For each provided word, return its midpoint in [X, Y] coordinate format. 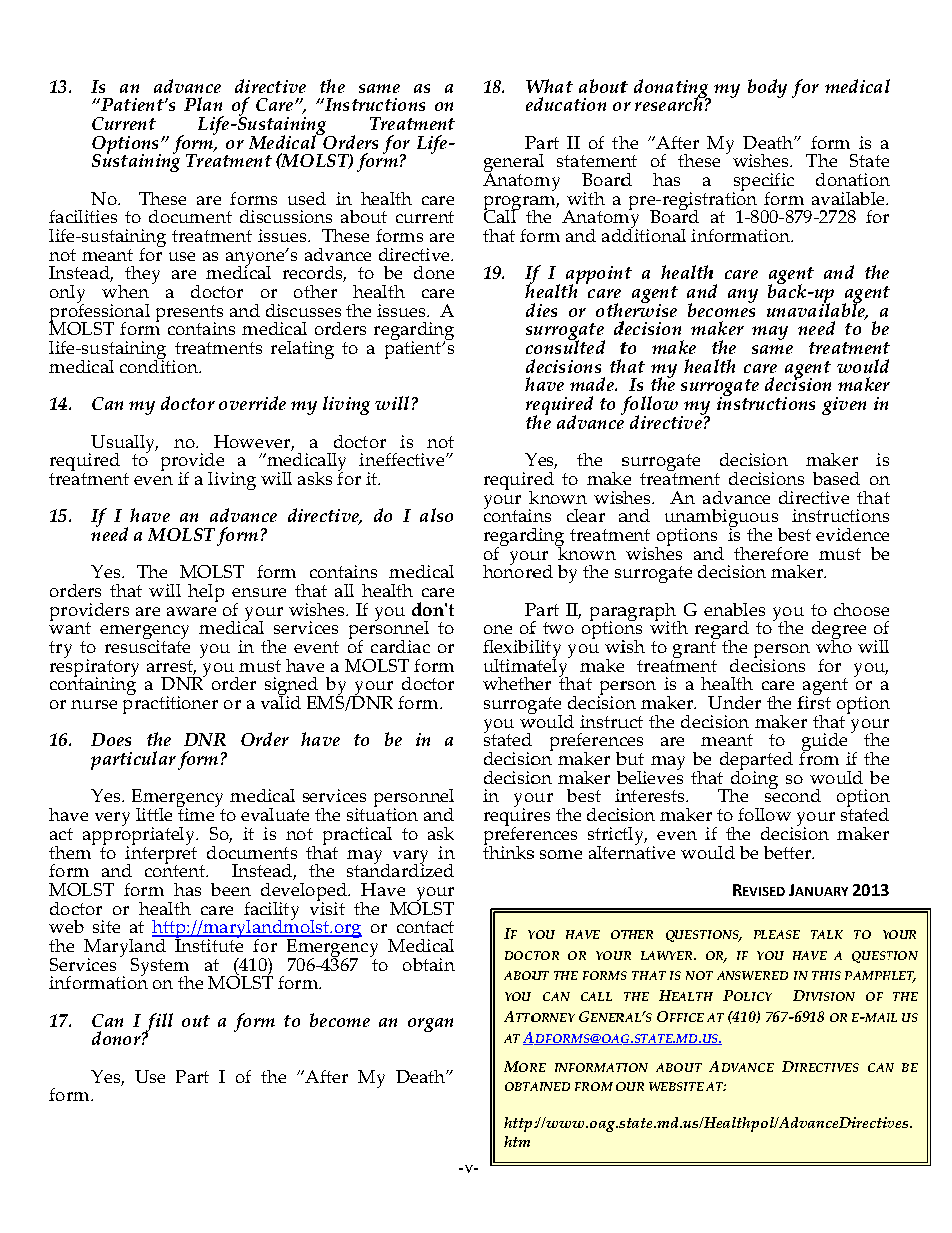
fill [158, 1023]
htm [517, 1141]
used [307, 198]
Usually [123, 445]
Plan [203, 104]
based [836, 478]
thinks [508, 851]
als [431, 515]
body [767, 88]
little [154, 814]
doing [753, 779]
